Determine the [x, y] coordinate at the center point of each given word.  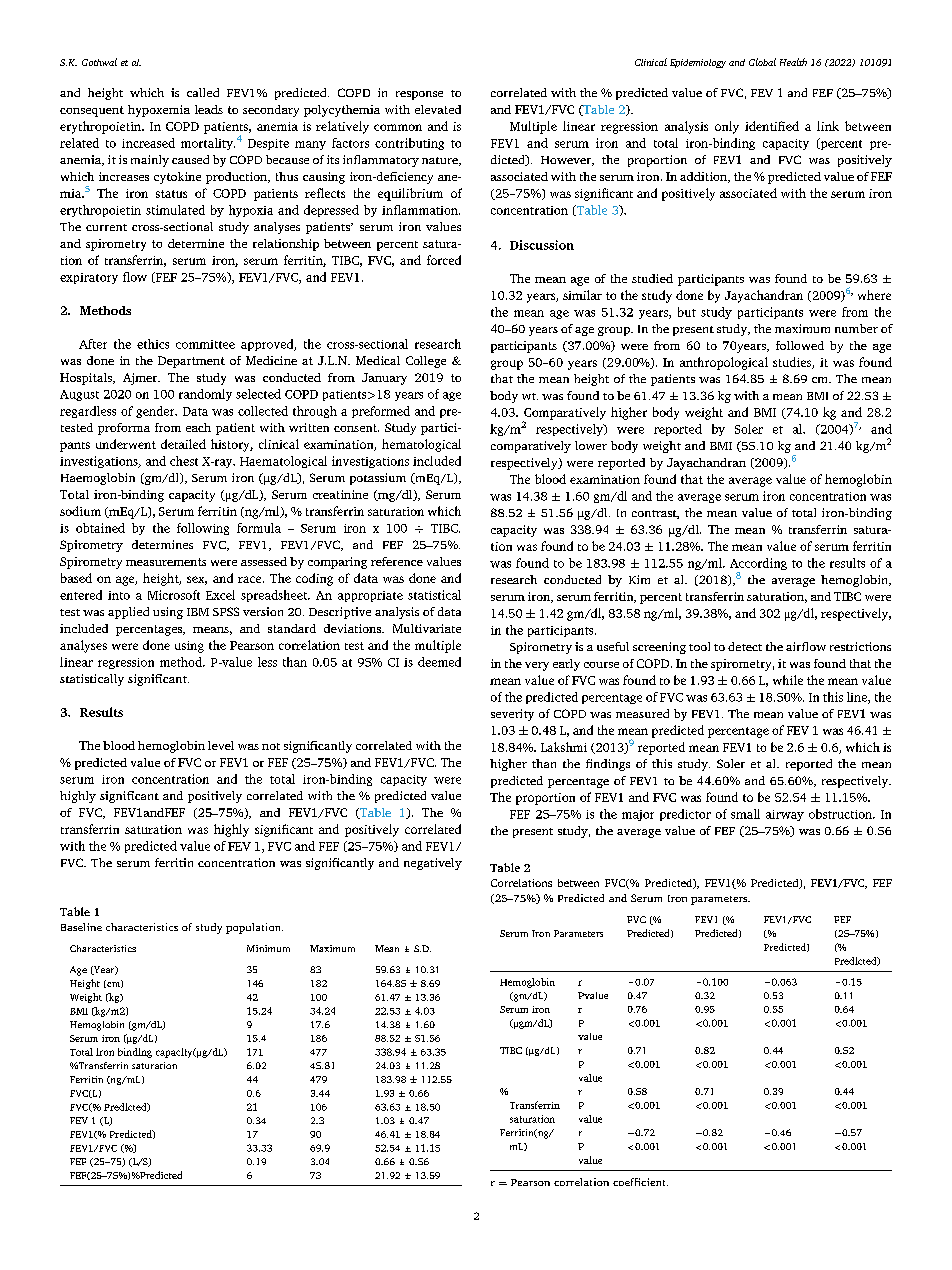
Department [191, 362]
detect [745, 646]
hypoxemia [159, 111]
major [638, 815]
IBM [198, 612]
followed [800, 345]
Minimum [268, 948]
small [745, 814]
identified [772, 126]
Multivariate [427, 628]
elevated [438, 109]
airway [785, 815]
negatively [433, 864]
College [426, 362]
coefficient [640, 1182]
